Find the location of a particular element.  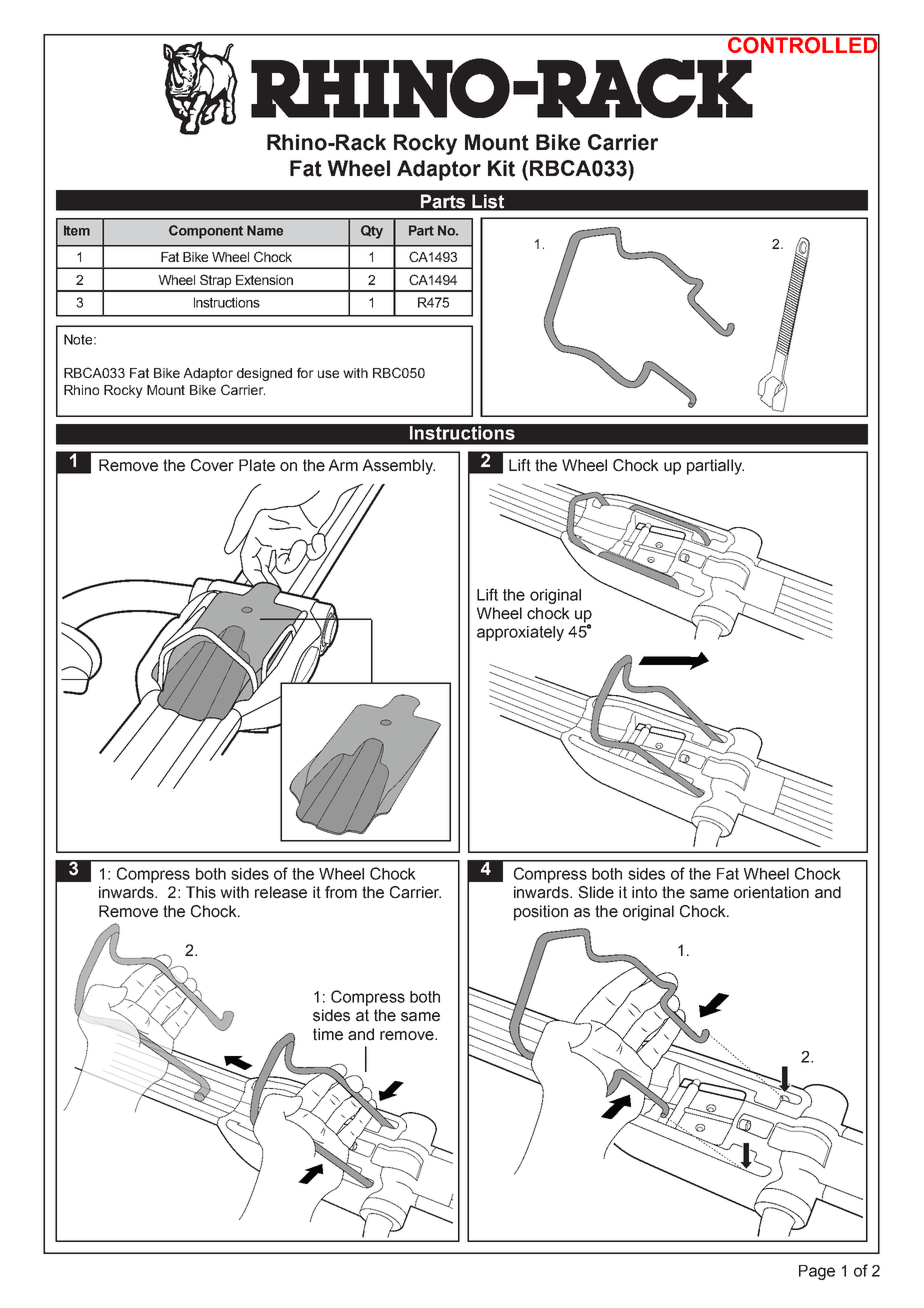

Cover is located at coordinates (212, 465).
